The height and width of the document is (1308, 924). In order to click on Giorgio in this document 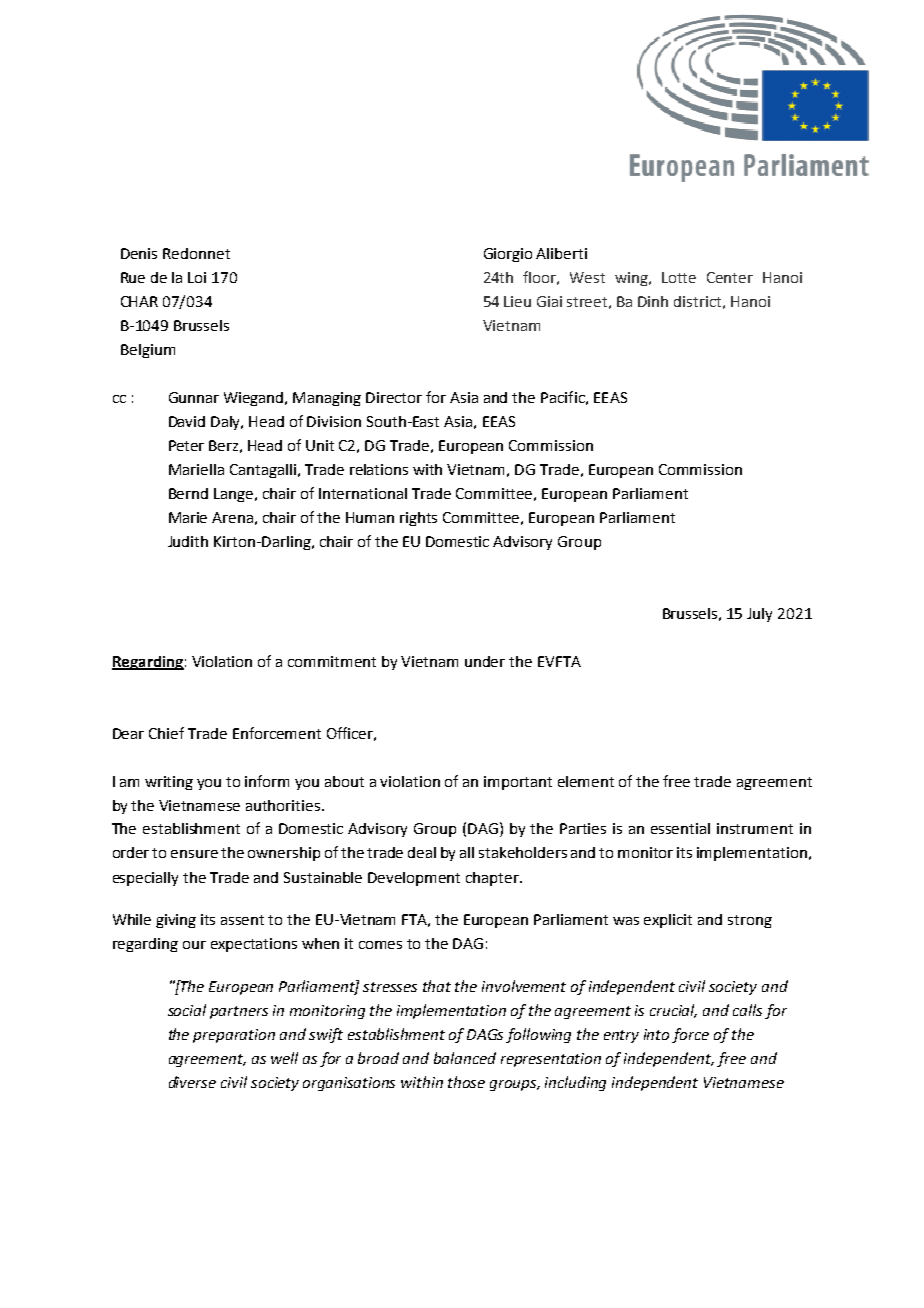, I will do `click(508, 255)`.
